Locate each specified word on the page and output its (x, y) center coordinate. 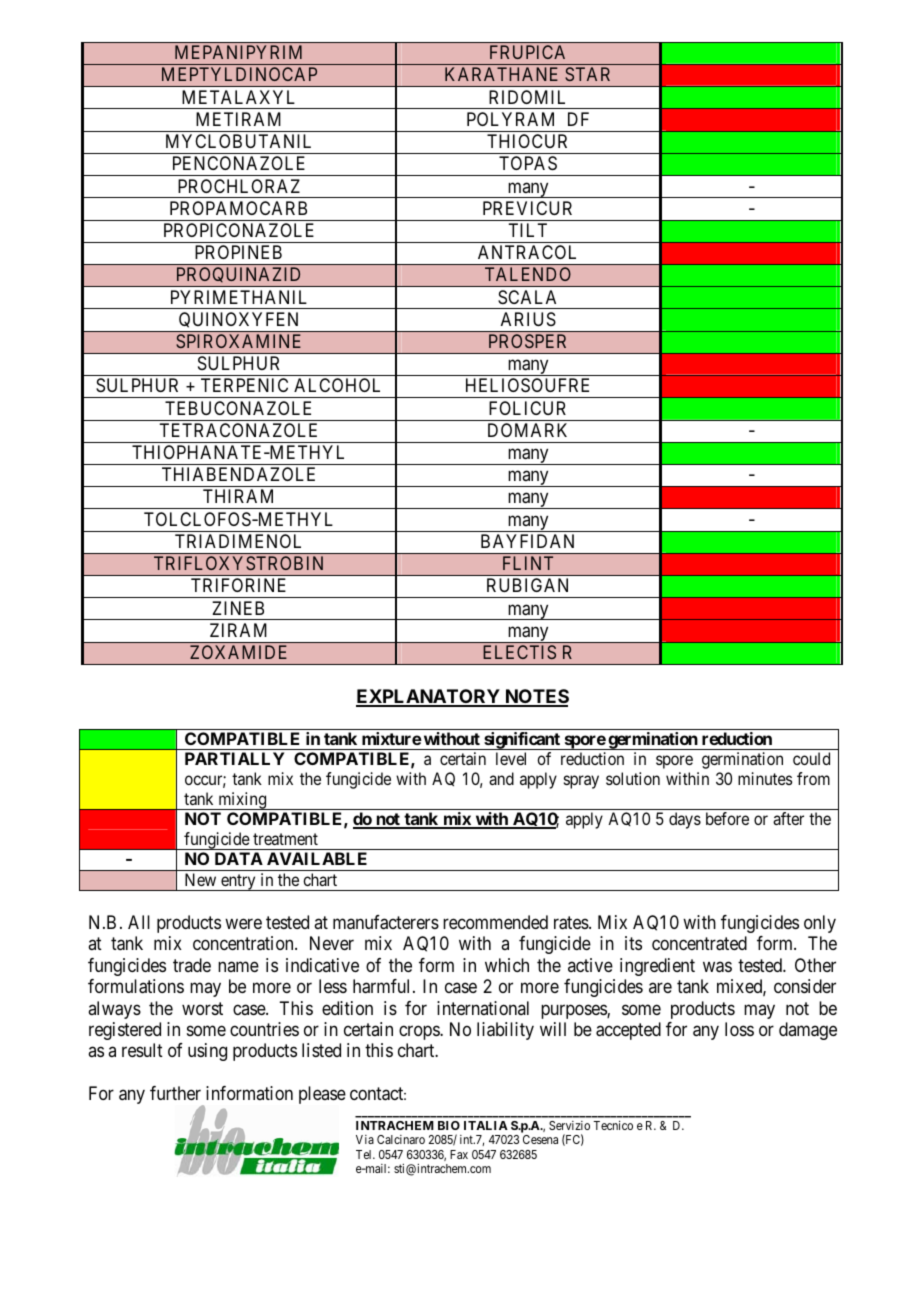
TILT (527, 230)
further (175, 1093)
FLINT (528, 563)
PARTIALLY (234, 758)
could (811, 758)
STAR (587, 74)
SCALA (527, 297)
